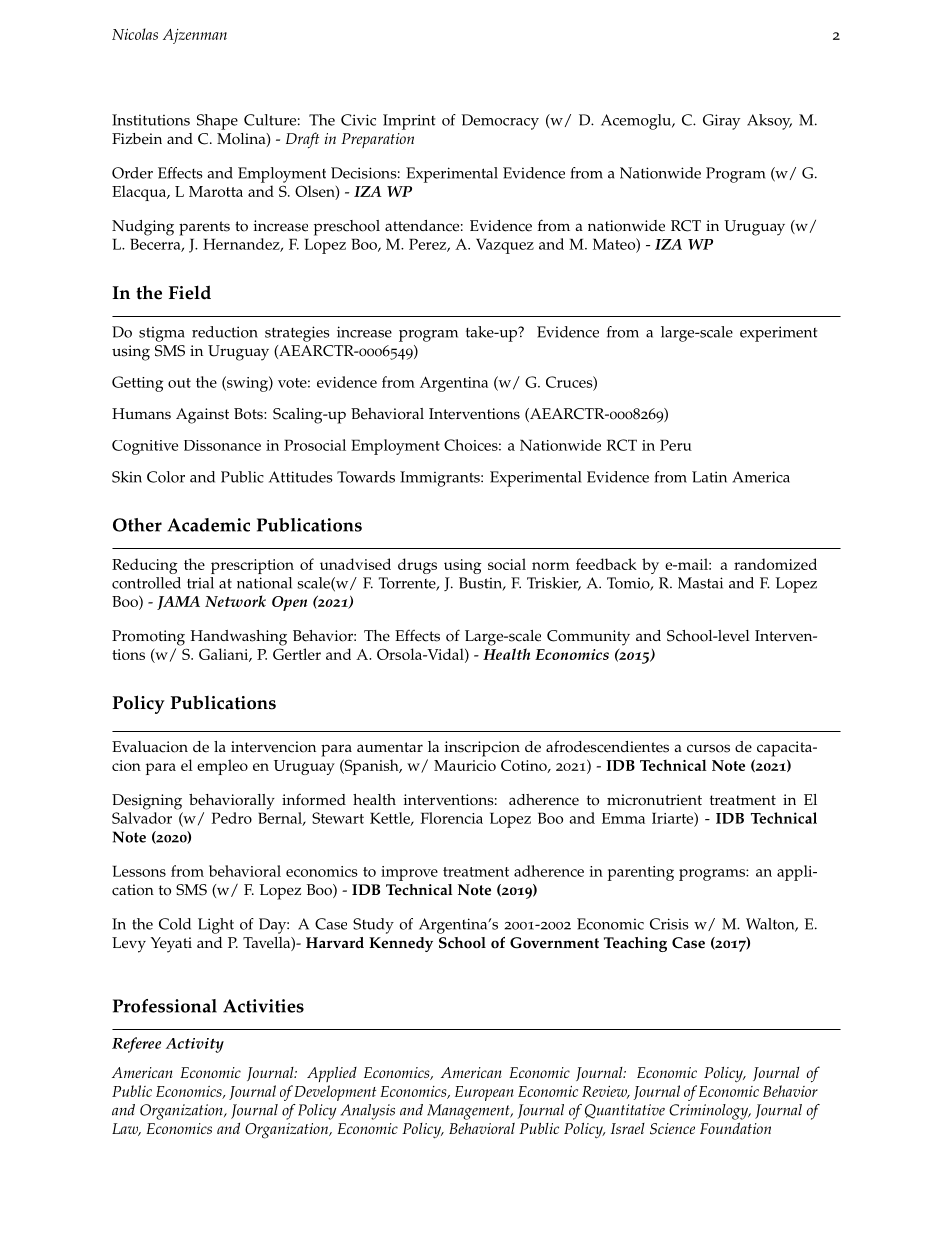  What do you see at coordinates (441, 479) in the screenshot?
I see `Immigrants` at bounding box center [441, 479].
